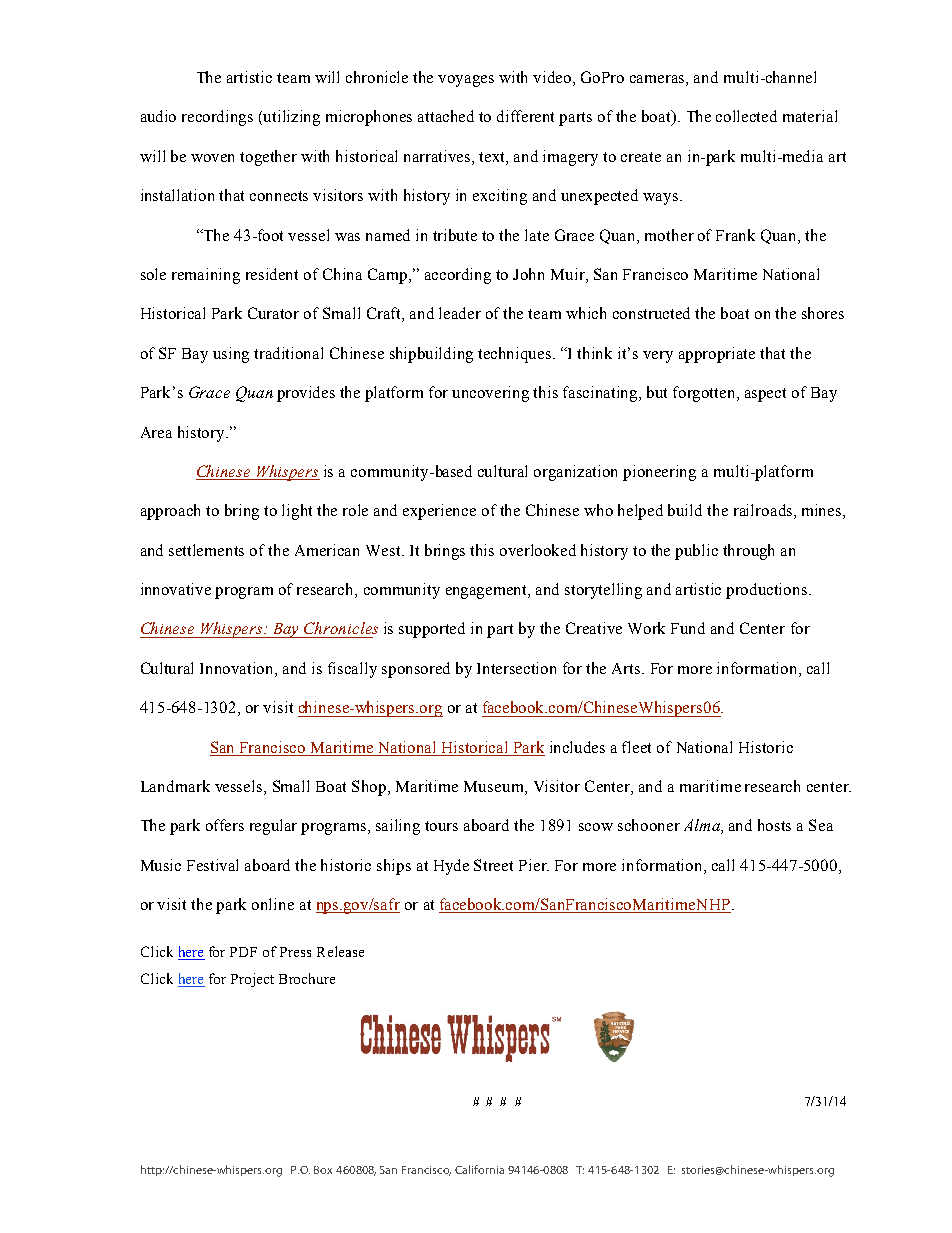 Image resolution: width=952 pixels, height=1233 pixels. What do you see at coordinates (156, 432) in the image?
I see `Area` at bounding box center [156, 432].
